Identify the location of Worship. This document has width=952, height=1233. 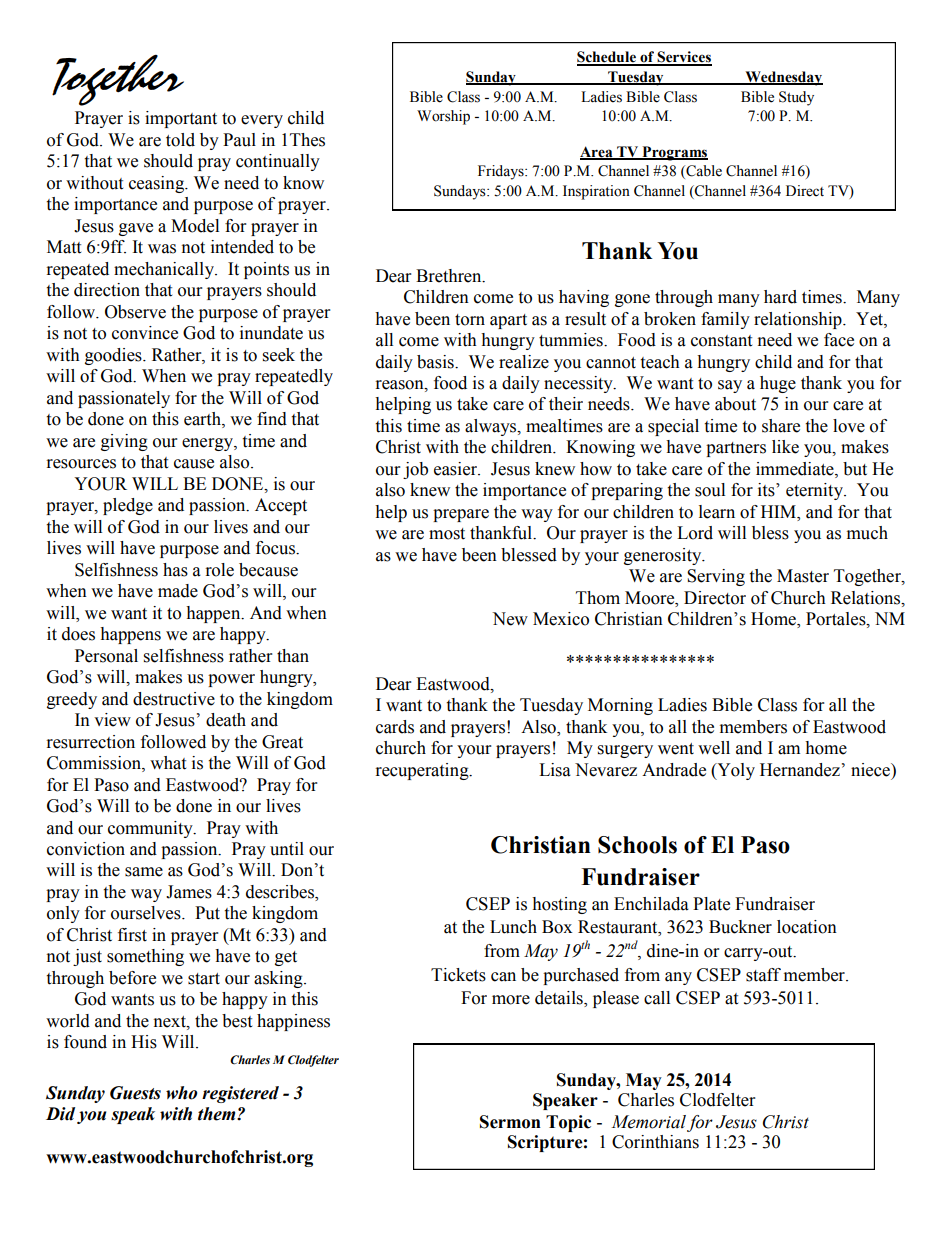
(443, 117).
